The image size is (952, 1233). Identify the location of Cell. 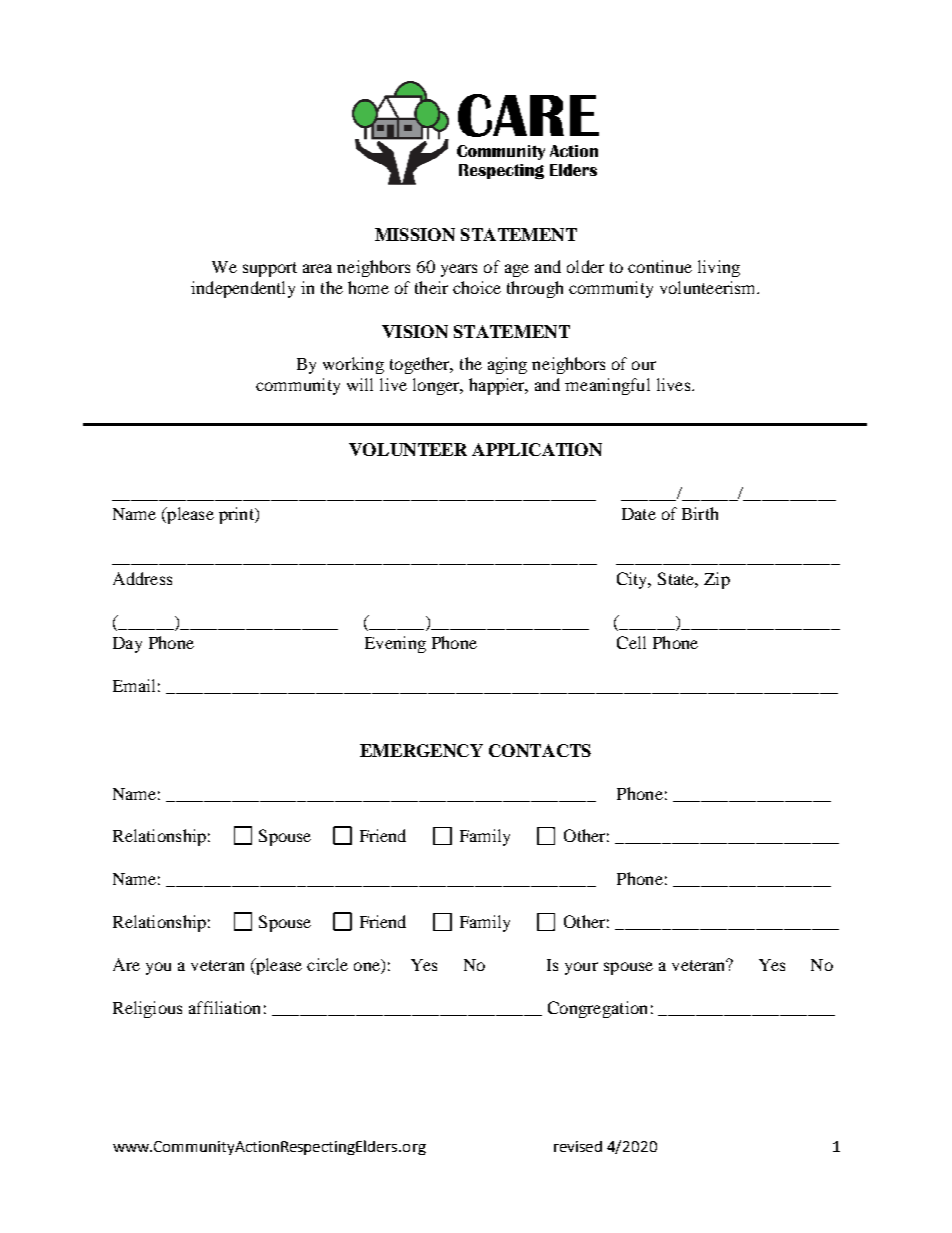
(631, 642).
